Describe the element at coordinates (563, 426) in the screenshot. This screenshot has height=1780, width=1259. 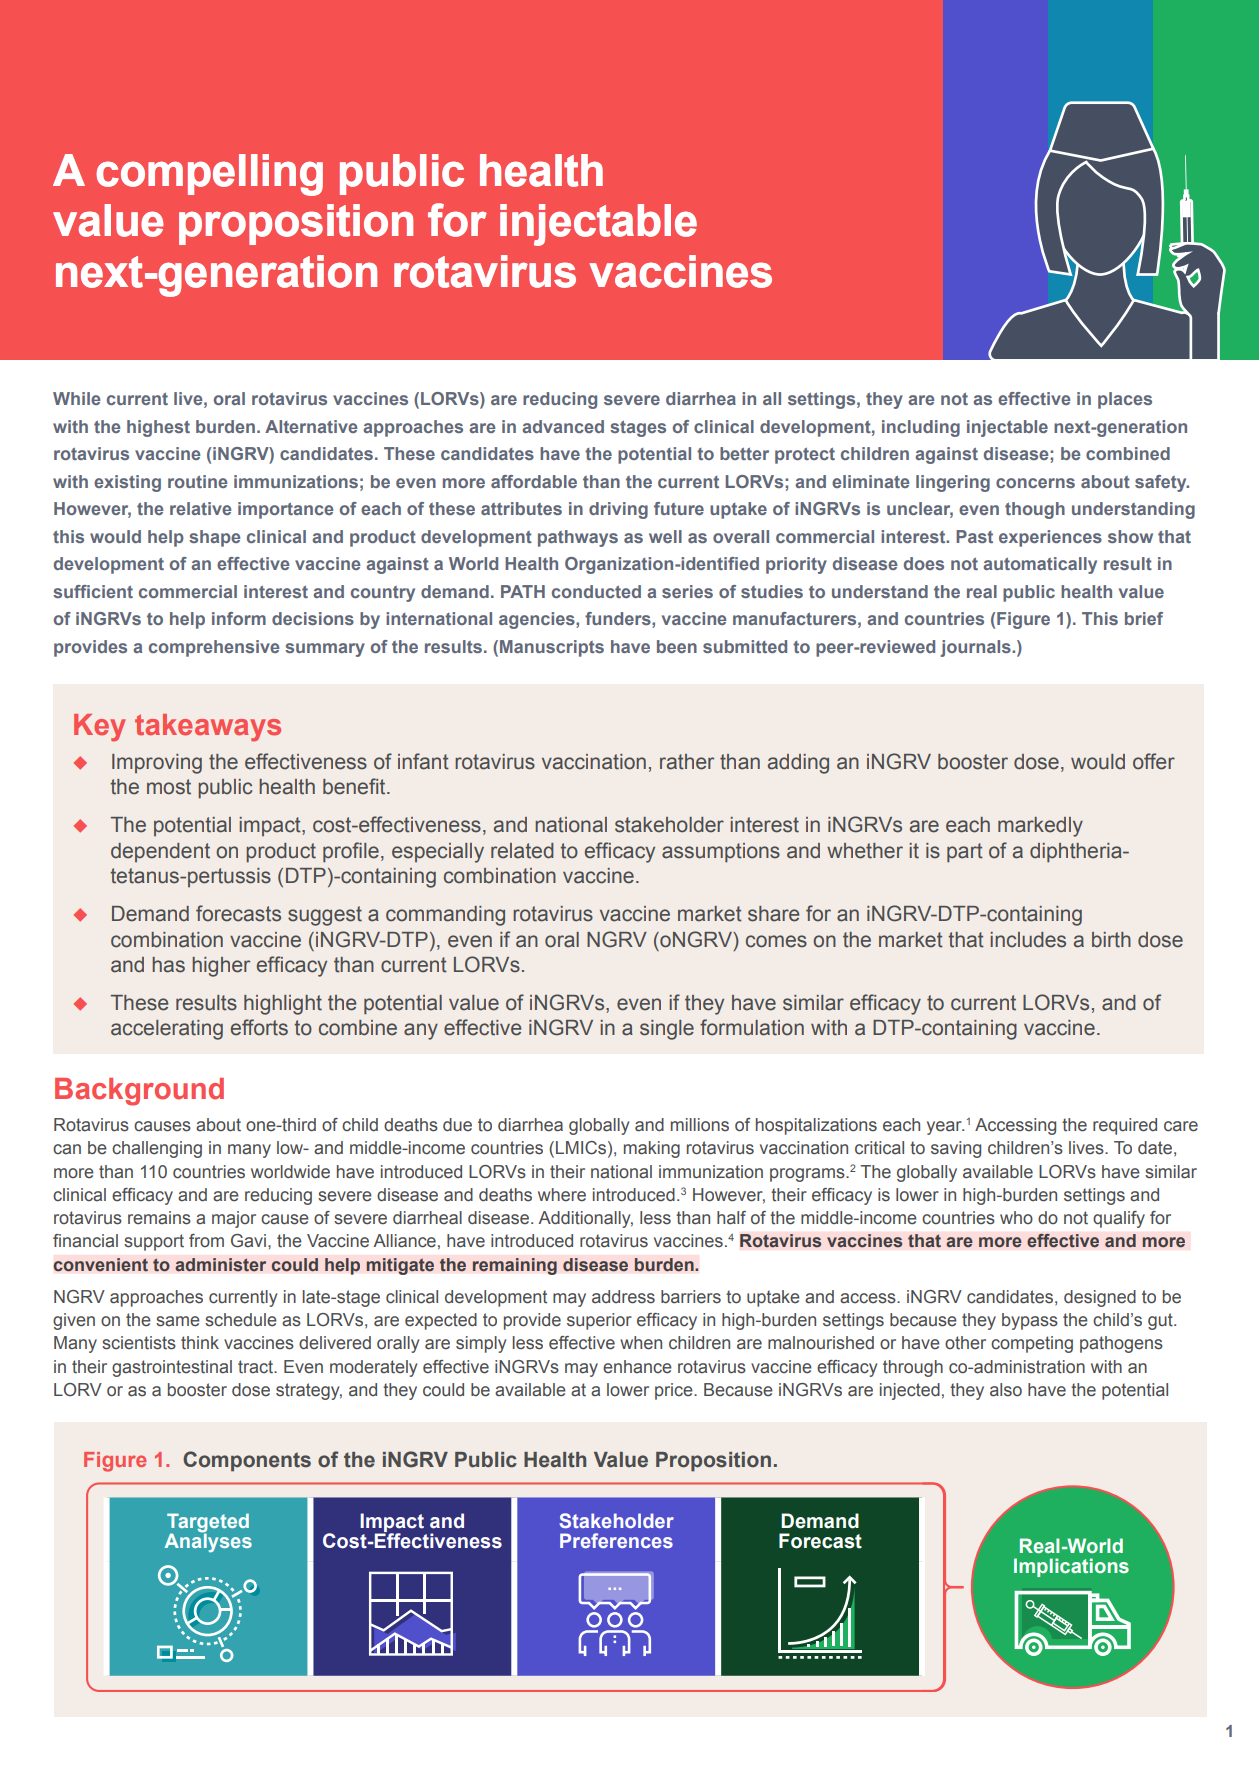
I see `advanced` at that location.
